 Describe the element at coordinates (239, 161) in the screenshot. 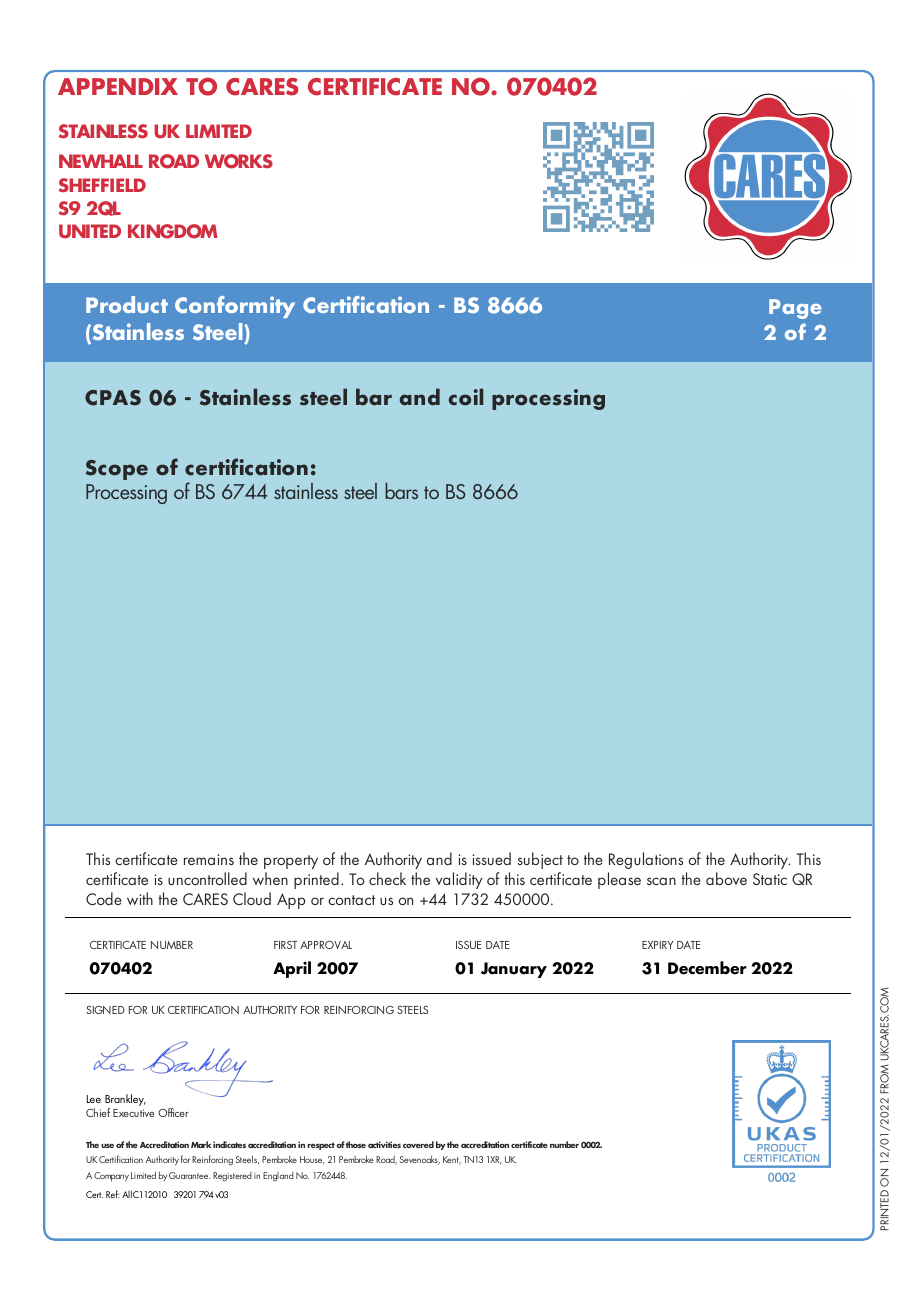

I see `WORKS` at that location.
